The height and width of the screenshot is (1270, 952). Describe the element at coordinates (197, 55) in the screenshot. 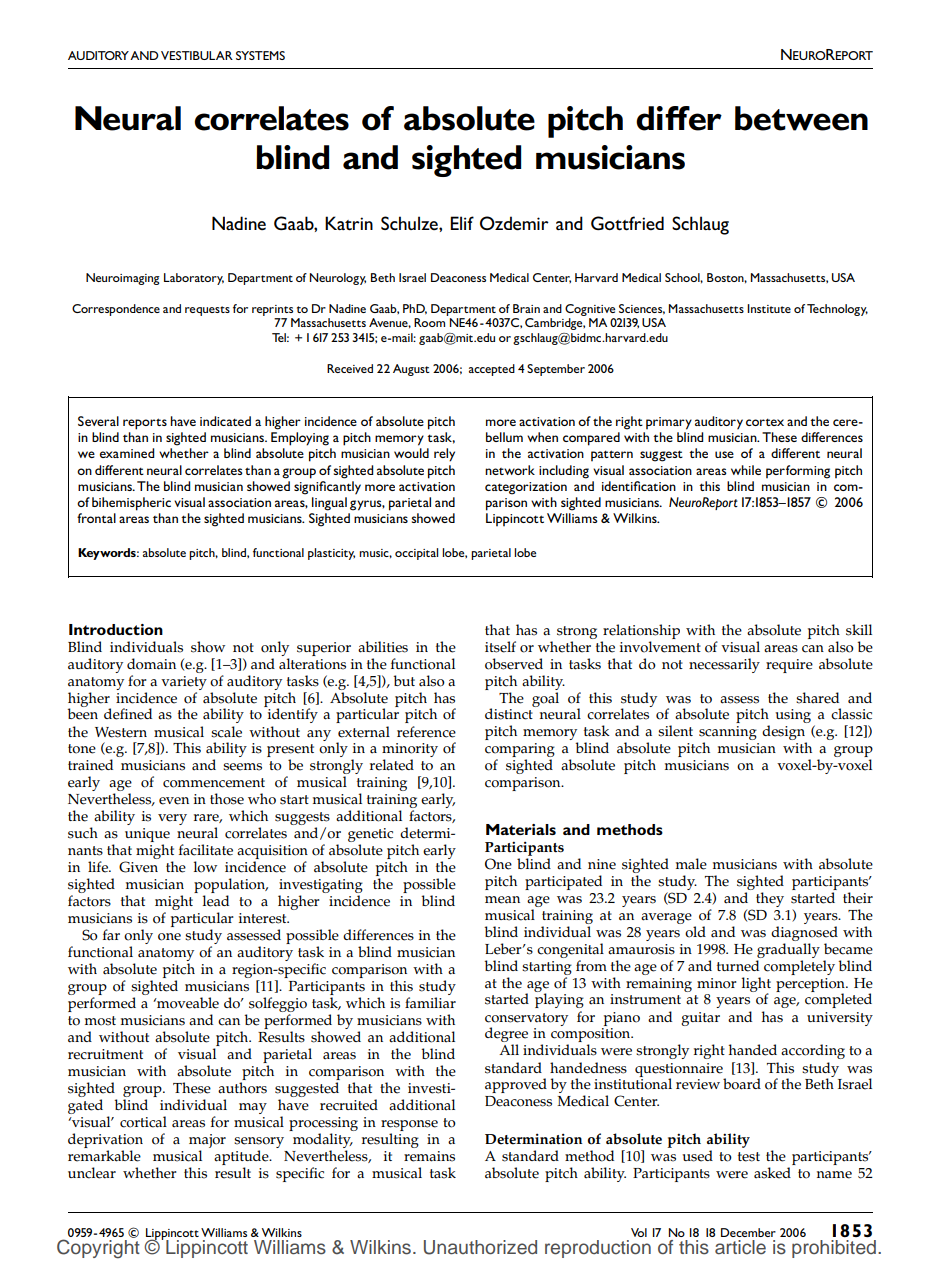

I see `VESTIBULAR` at that location.
